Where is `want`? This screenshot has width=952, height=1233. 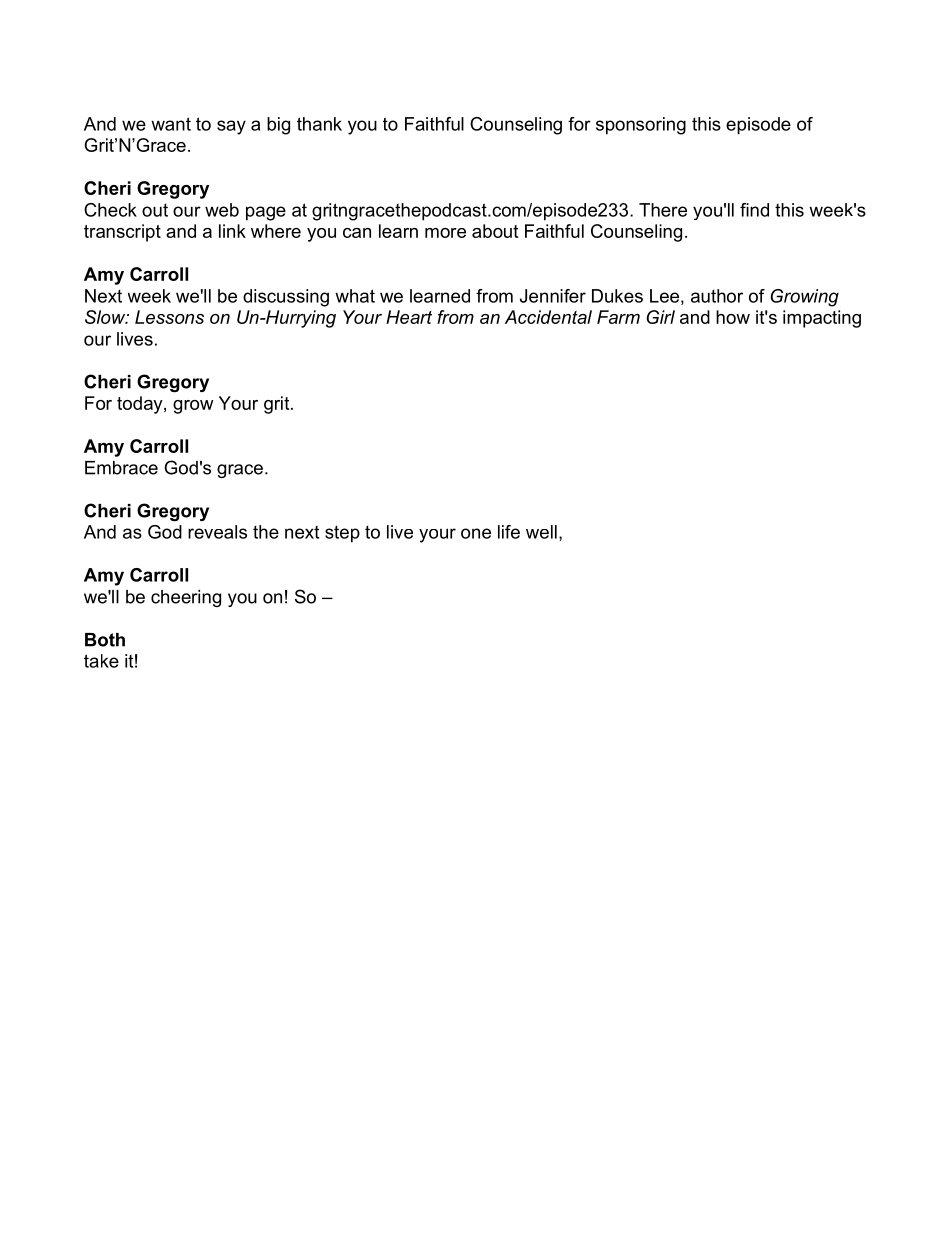 want is located at coordinates (171, 124).
